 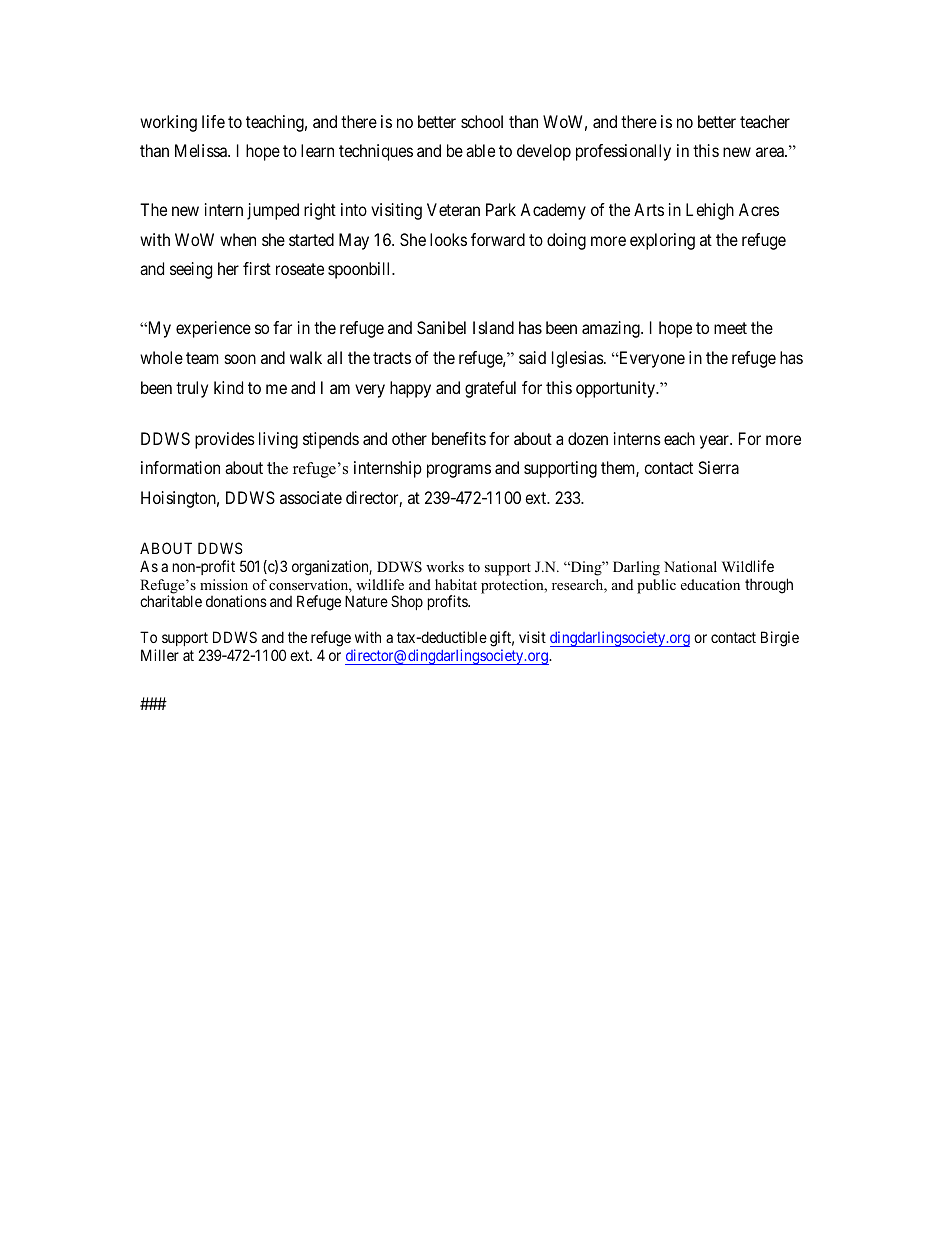 What do you see at coordinates (490, 389) in the image?
I see `grateful` at bounding box center [490, 389].
